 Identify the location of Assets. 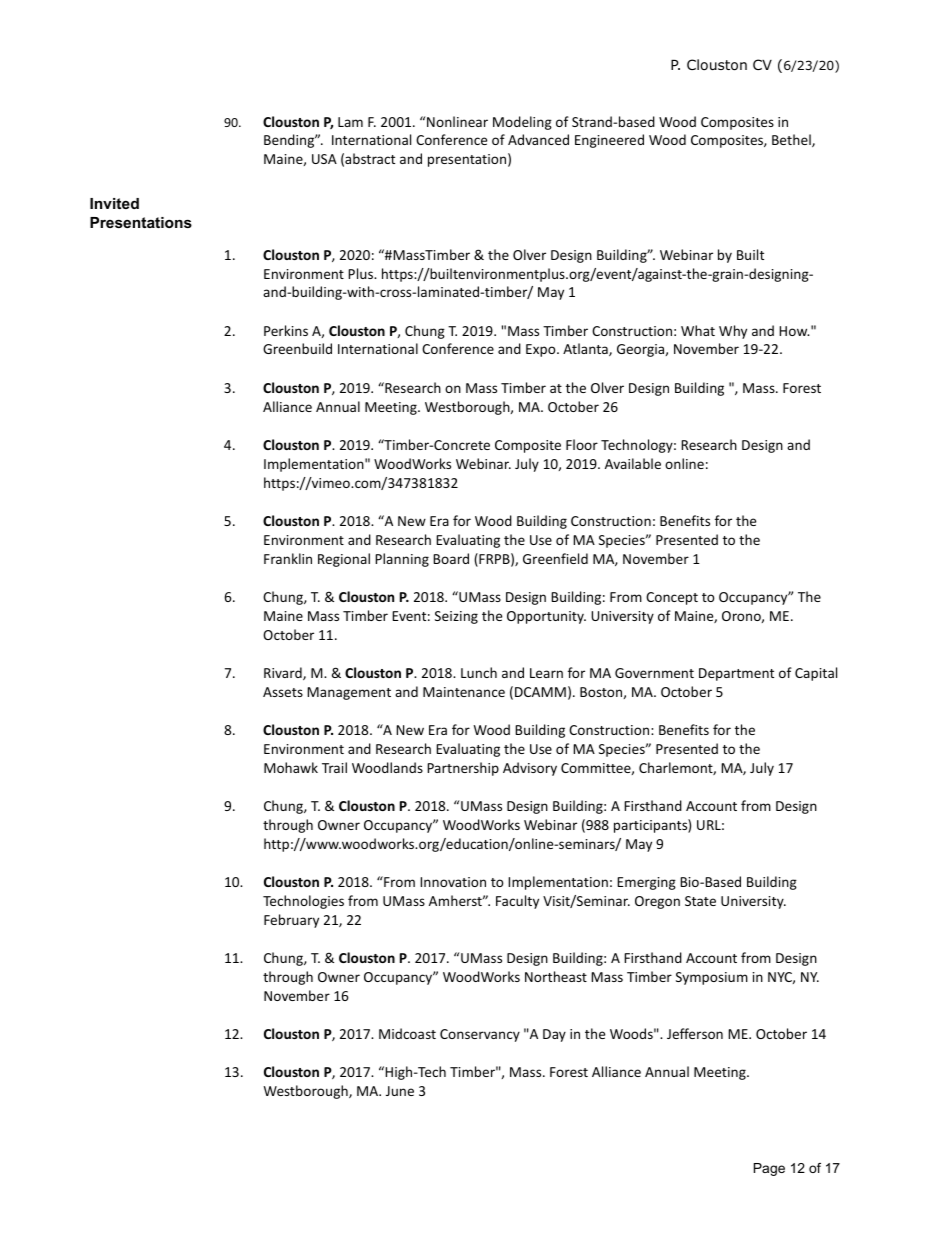
(283, 692).
